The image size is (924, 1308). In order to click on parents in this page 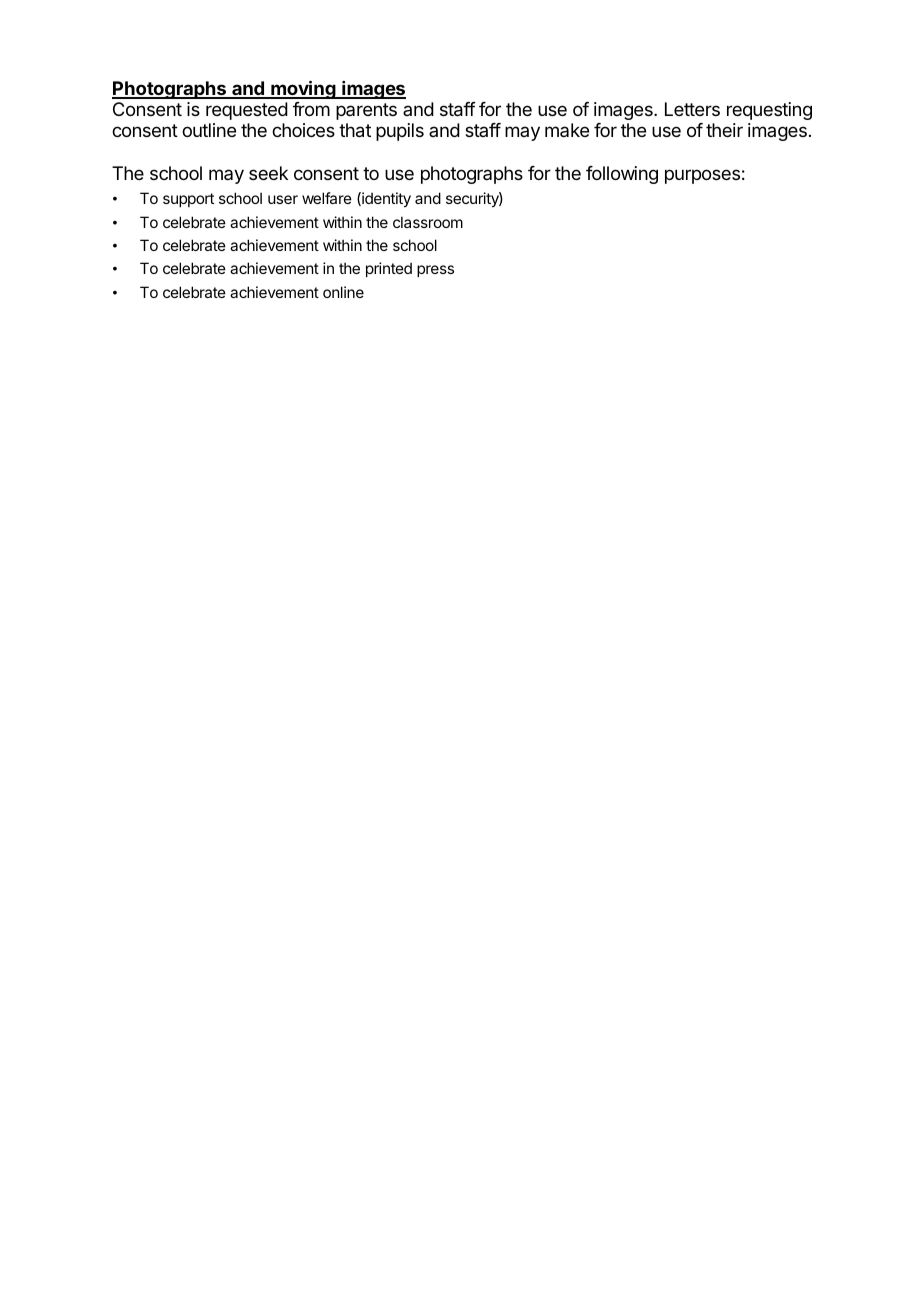, I will do `click(366, 111)`.
